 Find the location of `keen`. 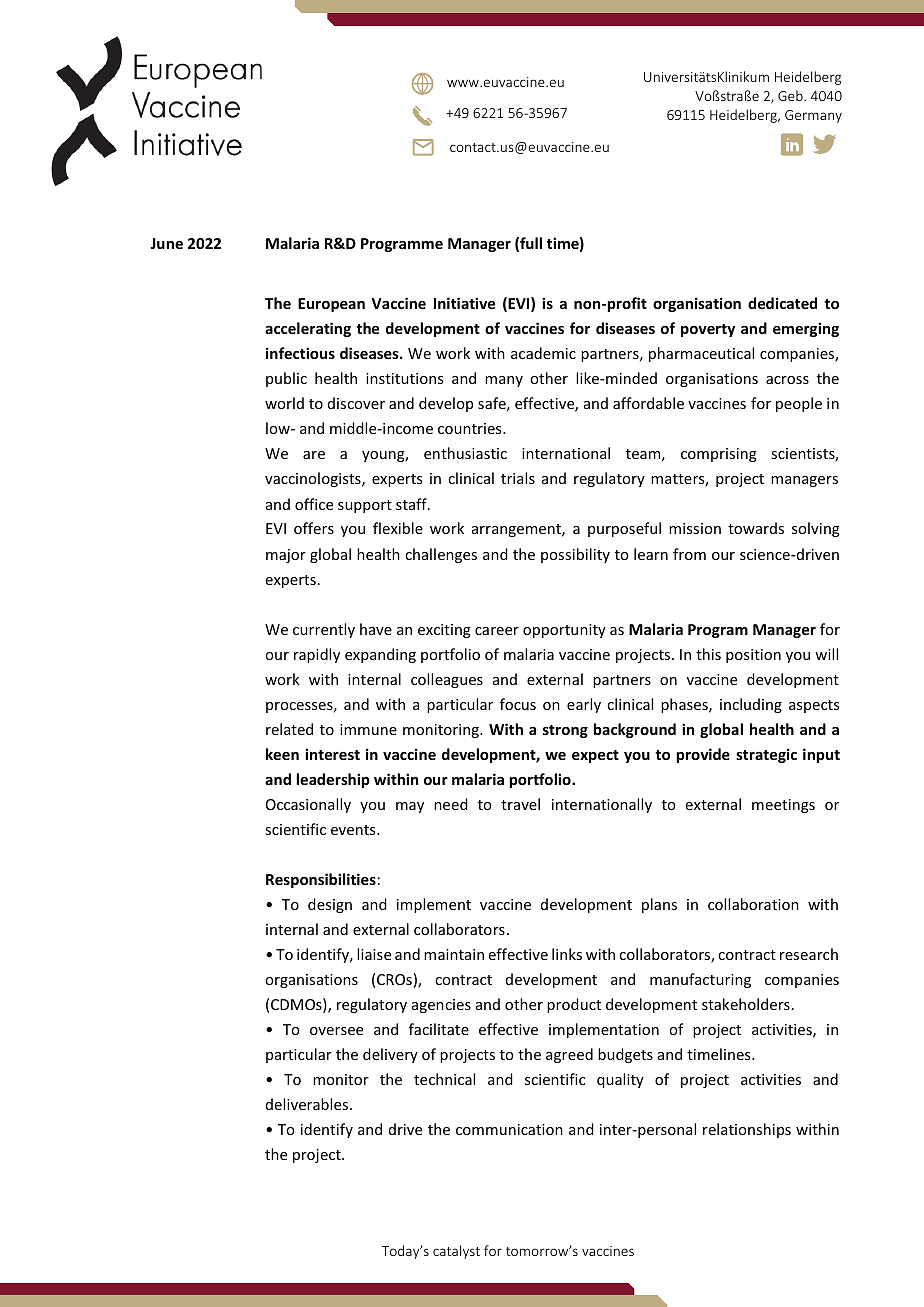

keen is located at coordinates (282, 754).
